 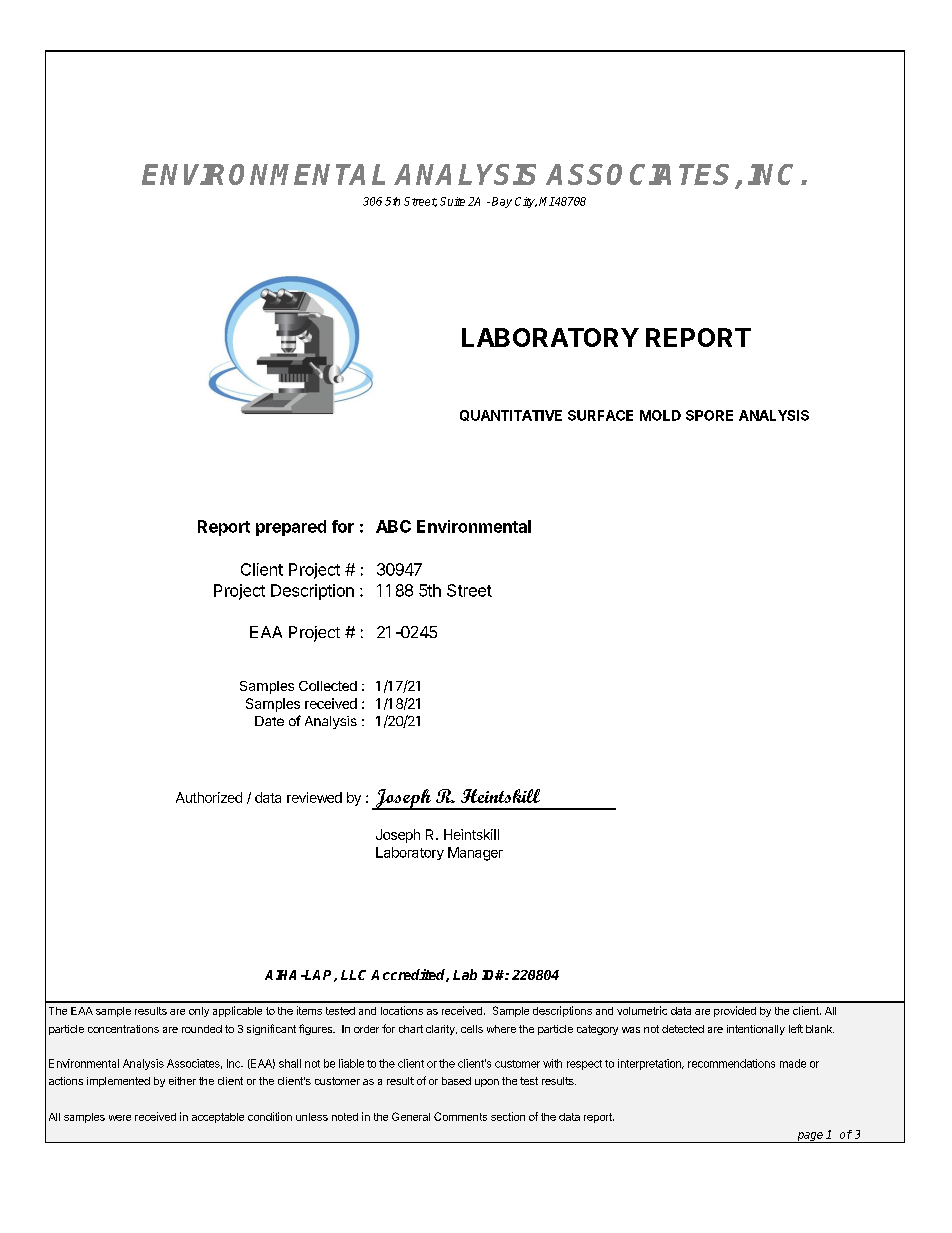 I want to click on recommendations, so click(x=731, y=1063).
